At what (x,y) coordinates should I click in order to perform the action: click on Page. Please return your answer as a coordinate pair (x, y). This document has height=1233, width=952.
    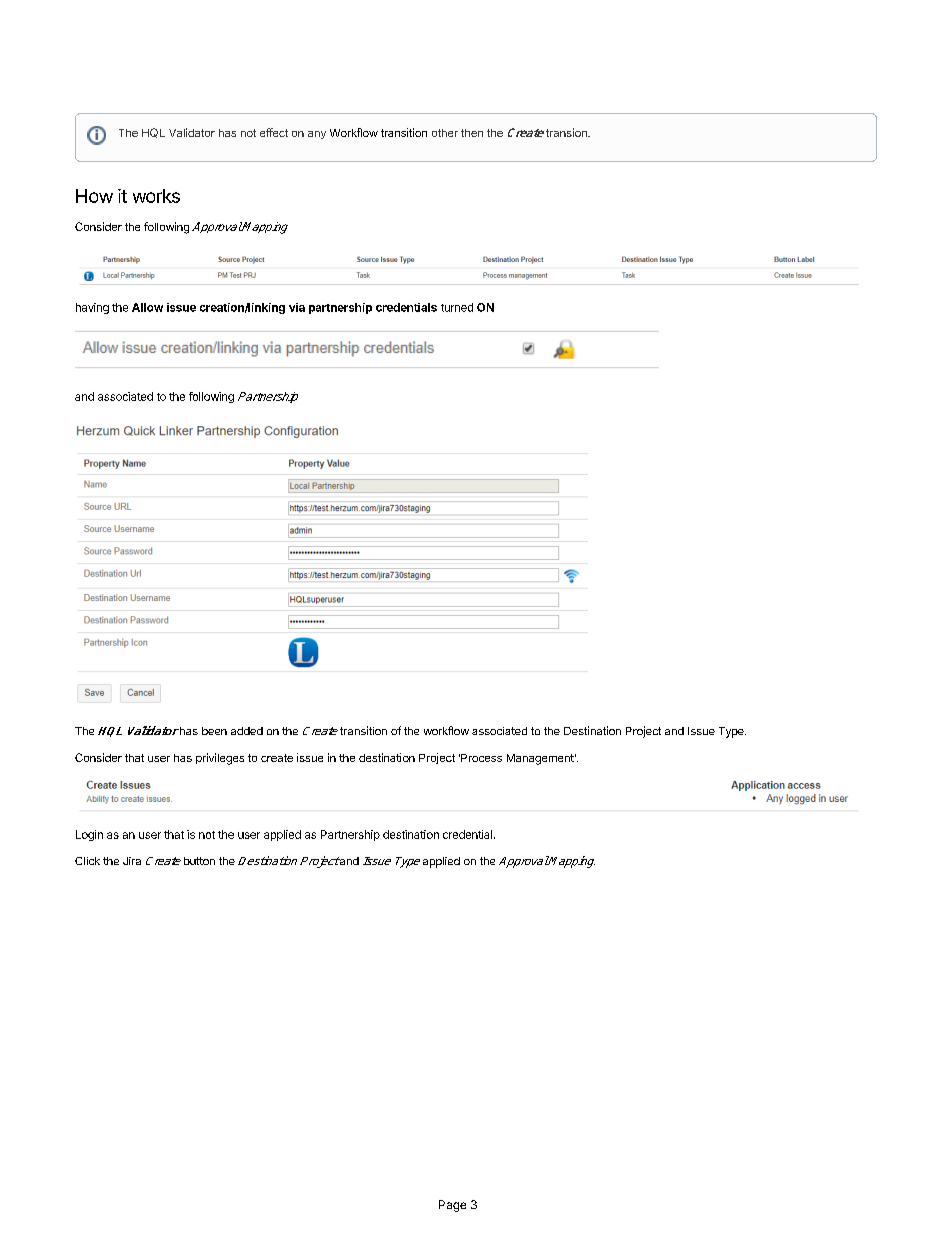
    Looking at the image, I should click on (452, 1206).
